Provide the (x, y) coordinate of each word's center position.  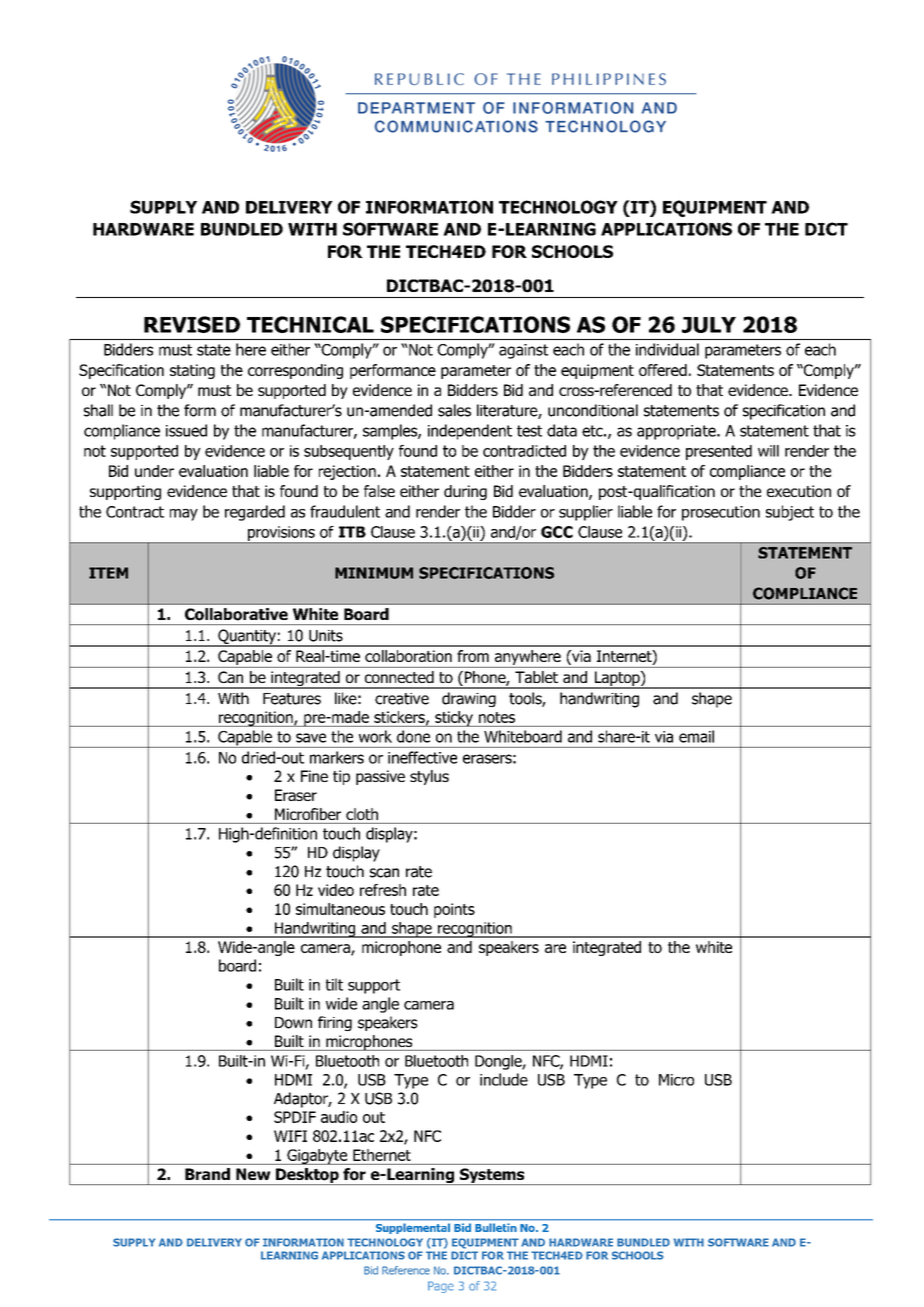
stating (192, 371)
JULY (709, 325)
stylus (429, 777)
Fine (314, 776)
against (523, 351)
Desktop (307, 1176)
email (696, 736)
